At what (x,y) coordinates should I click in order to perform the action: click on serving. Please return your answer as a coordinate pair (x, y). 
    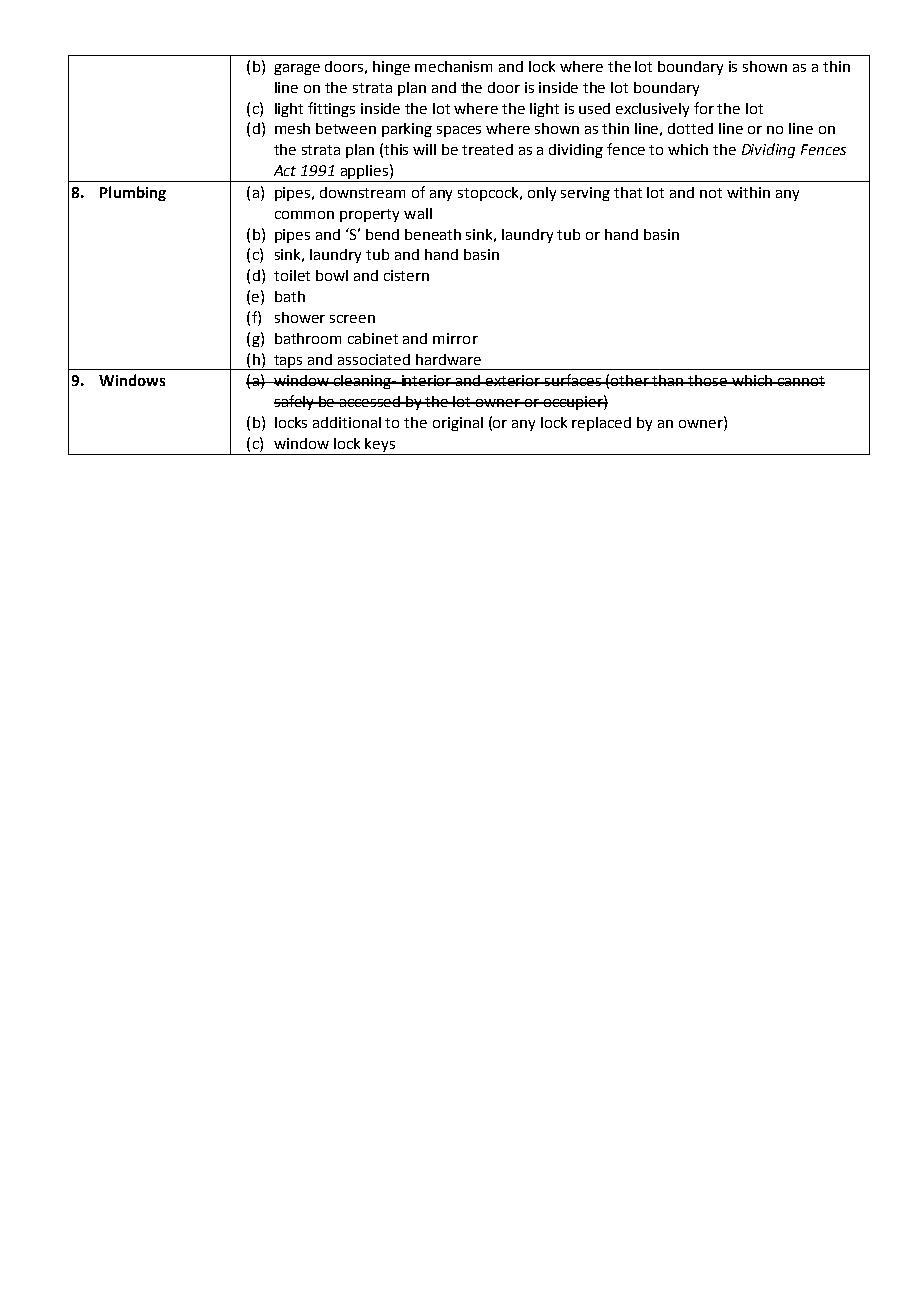
    Looking at the image, I should click on (585, 194).
